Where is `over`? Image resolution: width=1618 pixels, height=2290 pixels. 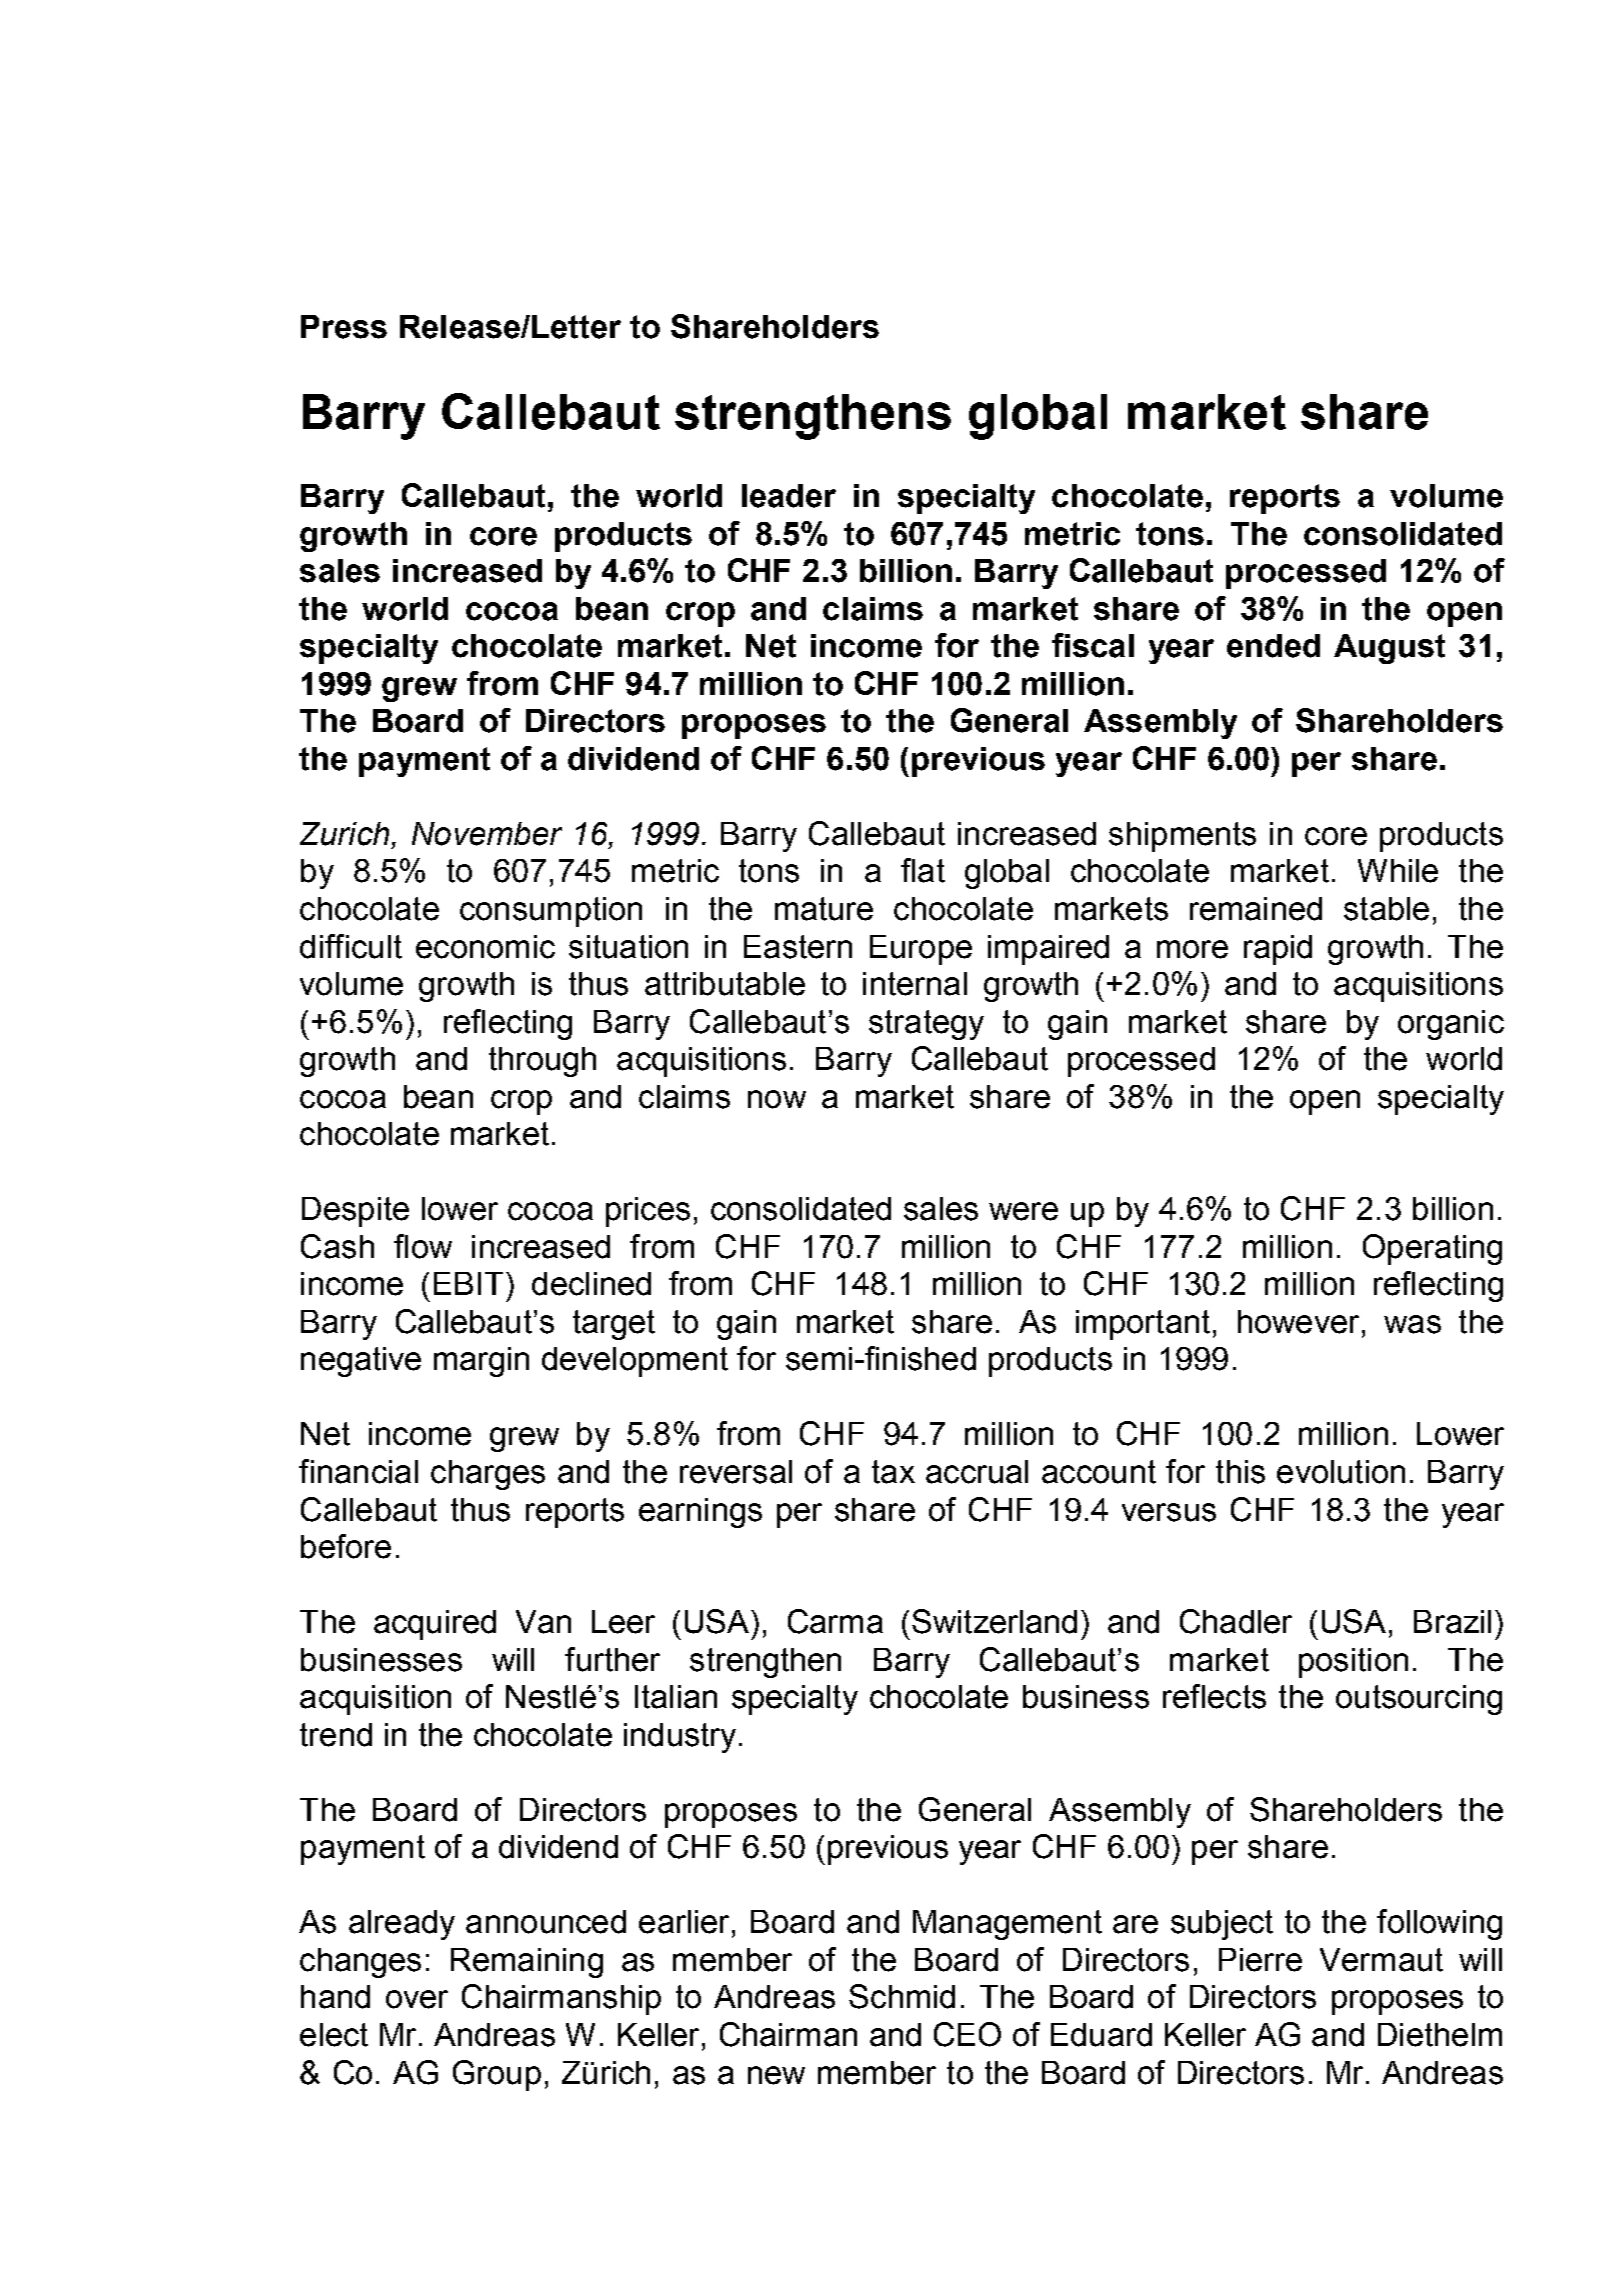
over is located at coordinates (417, 1999).
